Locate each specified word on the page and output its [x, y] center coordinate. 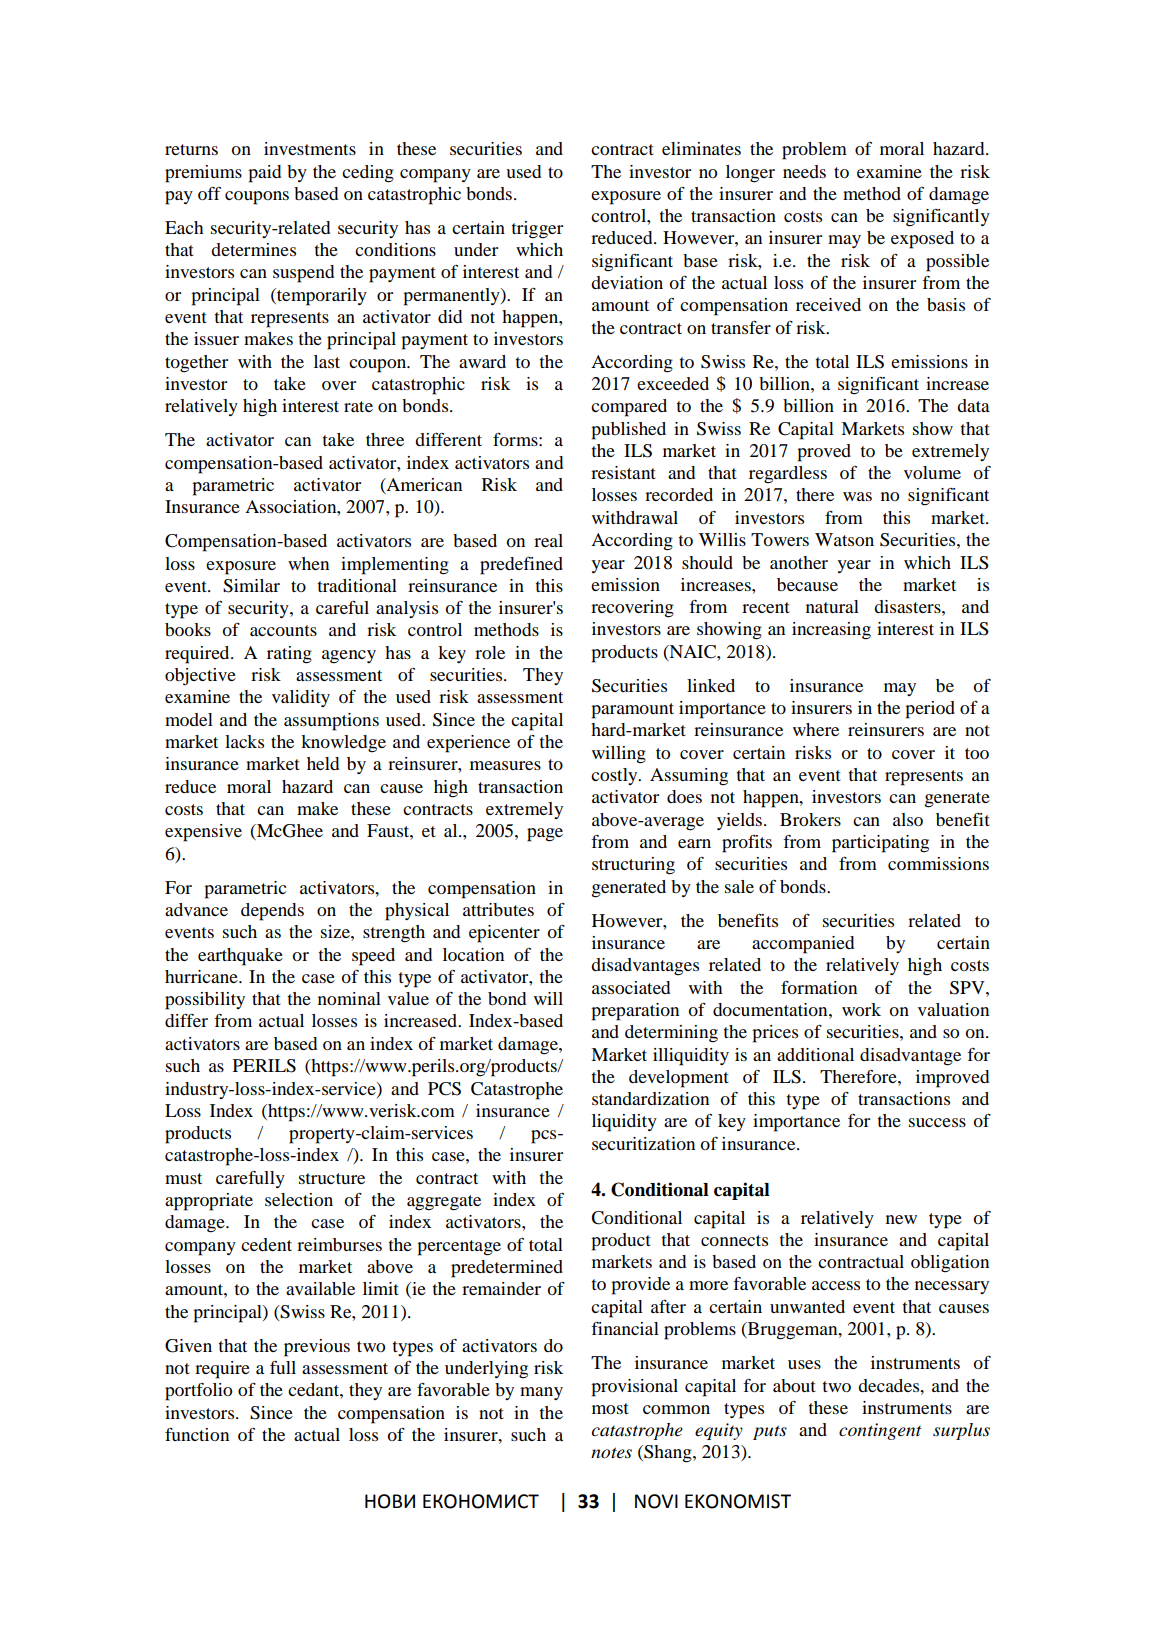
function [197, 1434]
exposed [922, 240]
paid [264, 174]
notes [611, 1453]
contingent [880, 1431]
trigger [537, 230]
